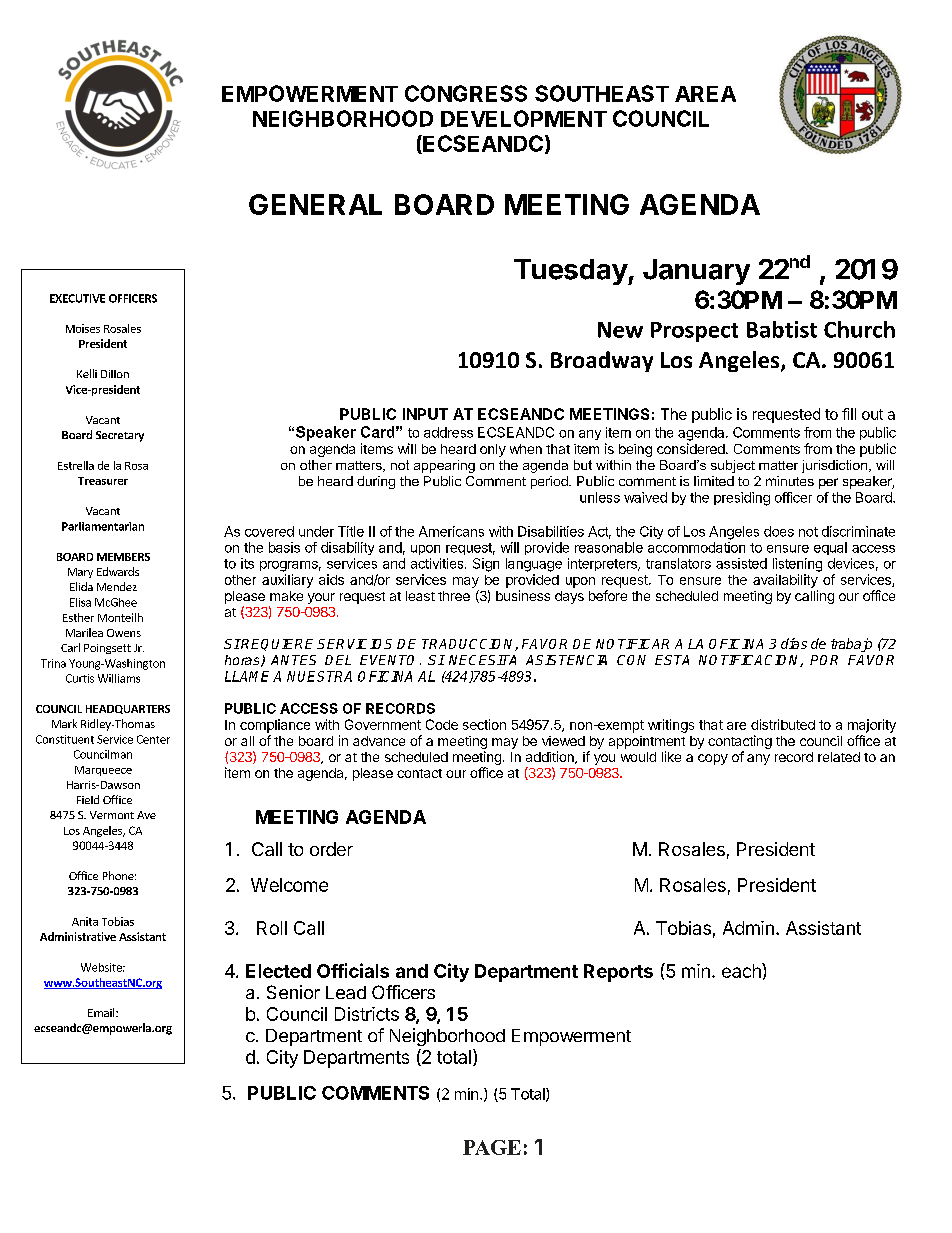 The height and width of the screenshot is (1233, 952). I want to click on PAGE, so click(492, 1147).
